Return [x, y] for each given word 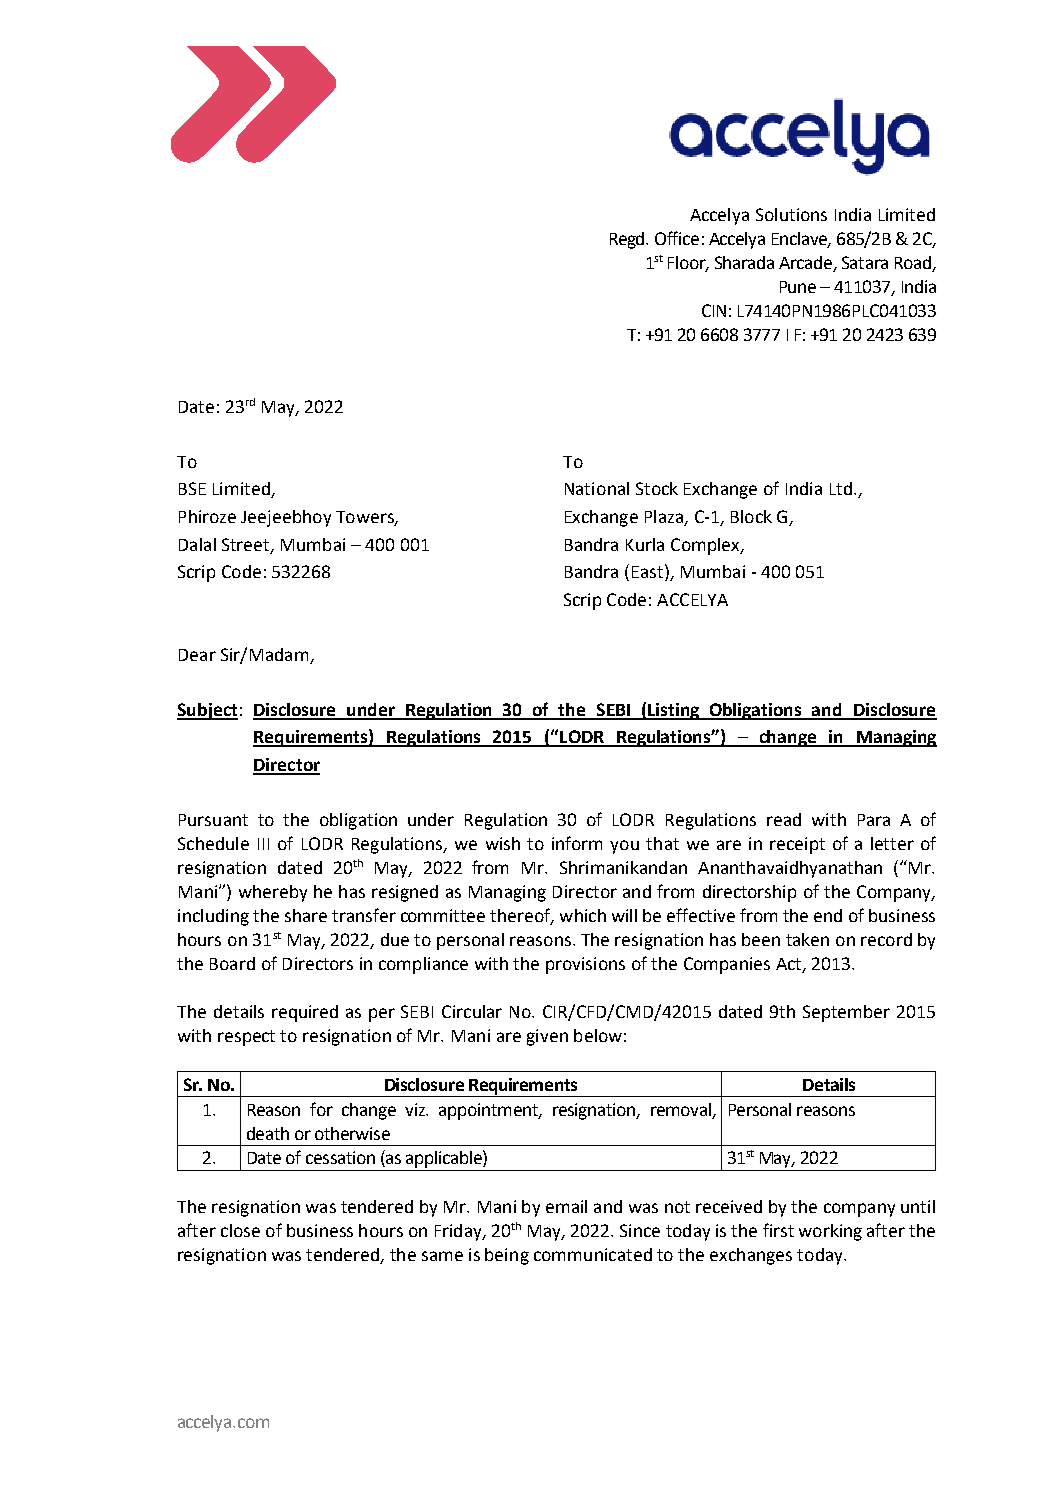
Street [247, 545]
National [597, 488]
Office [677, 238]
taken [807, 939]
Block [751, 516]
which [583, 915]
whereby [273, 893]
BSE [192, 488]
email [566, 1206]
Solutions [791, 214]
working [830, 1232]
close [240, 1230]
